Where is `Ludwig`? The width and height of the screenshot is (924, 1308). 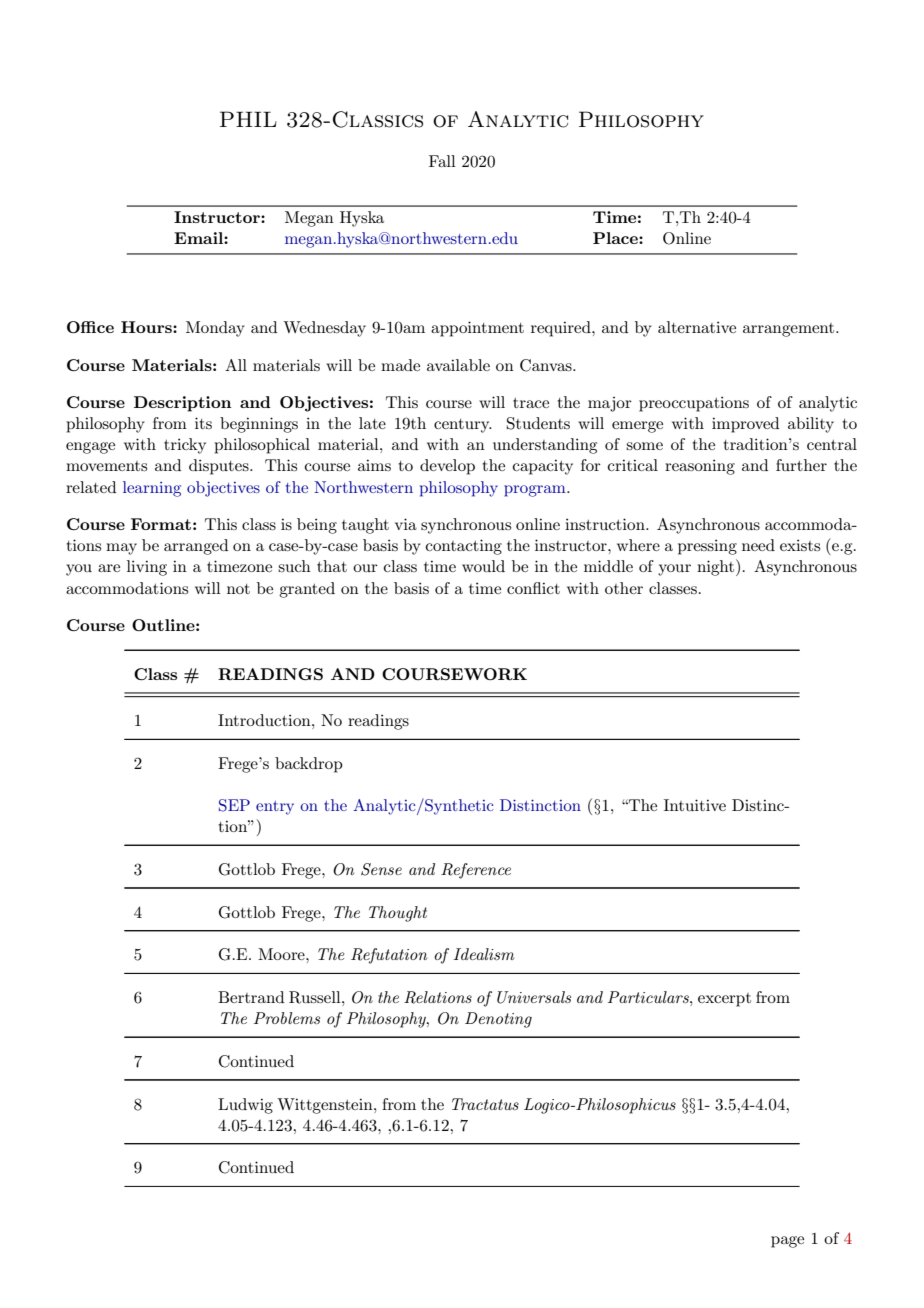
Ludwig is located at coordinates (245, 1106).
